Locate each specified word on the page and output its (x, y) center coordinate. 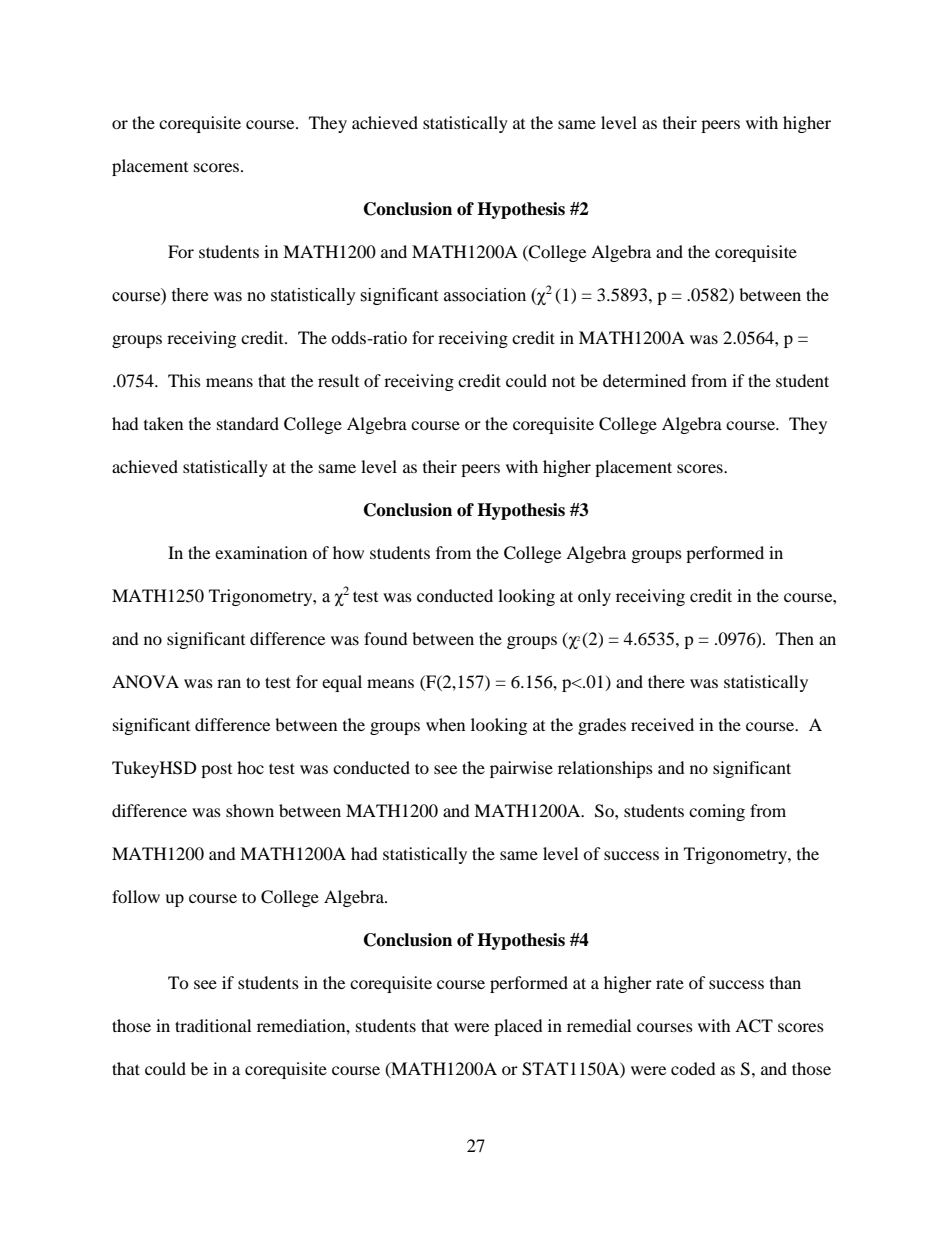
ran (229, 683)
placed (518, 1027)
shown (250, 810)
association (485, 295)
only (594, 597)
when (445, 724)
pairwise (521, 769)
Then (795, 638)
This (184, 380)
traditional (213, 1025)
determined (644, 380)
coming (717, 812)
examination (261, 552)
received (662, 724)
